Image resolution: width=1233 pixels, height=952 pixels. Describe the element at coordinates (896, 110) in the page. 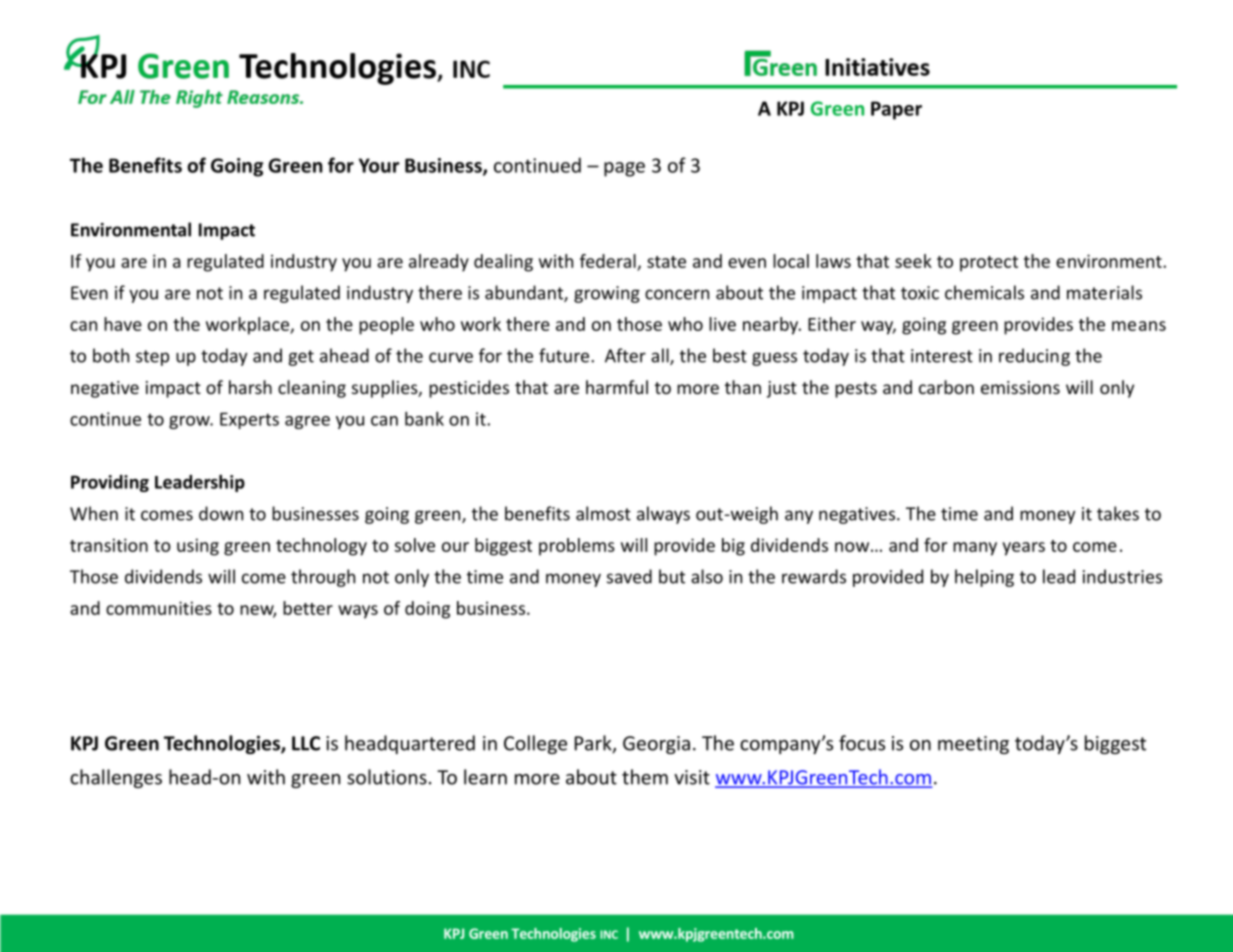

I see `Paper` at that location.
